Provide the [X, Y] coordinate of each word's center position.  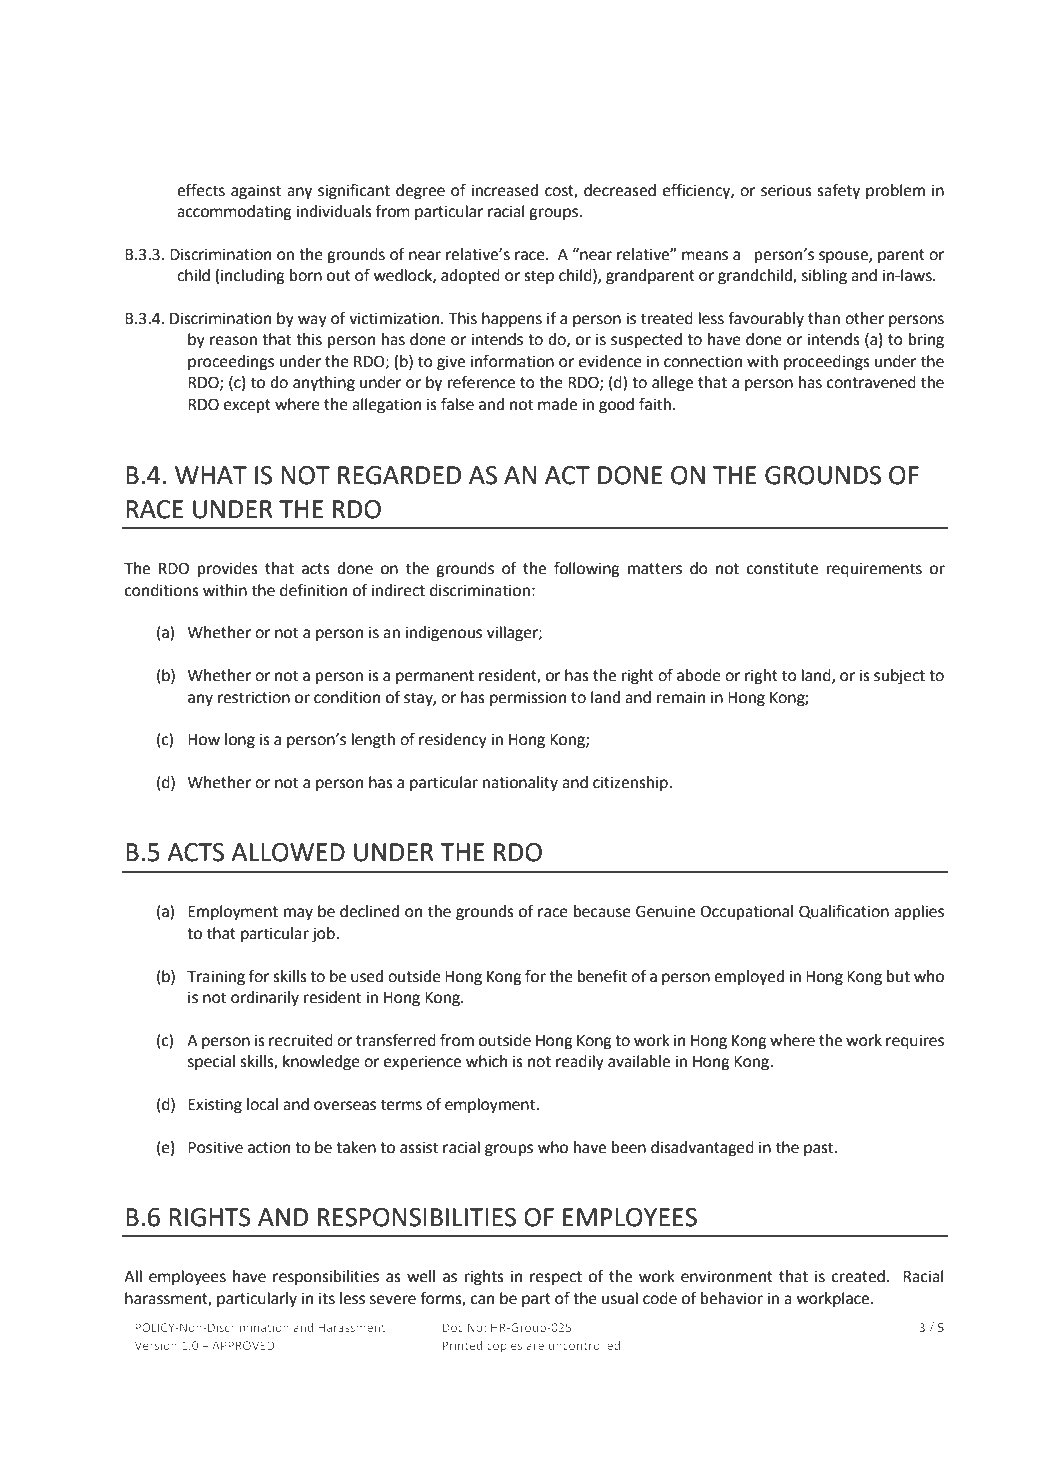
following [587, 570]
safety [838, 192]
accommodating [234, 213]
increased [504, 190]
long [240, 741]
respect [556, 1278]
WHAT [211, 475]
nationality [520, 784]
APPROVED [243, 1345]
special [211, 1063]
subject [899, 677]
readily [580, 1063]
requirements [874, 570]
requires [915, 1042]
